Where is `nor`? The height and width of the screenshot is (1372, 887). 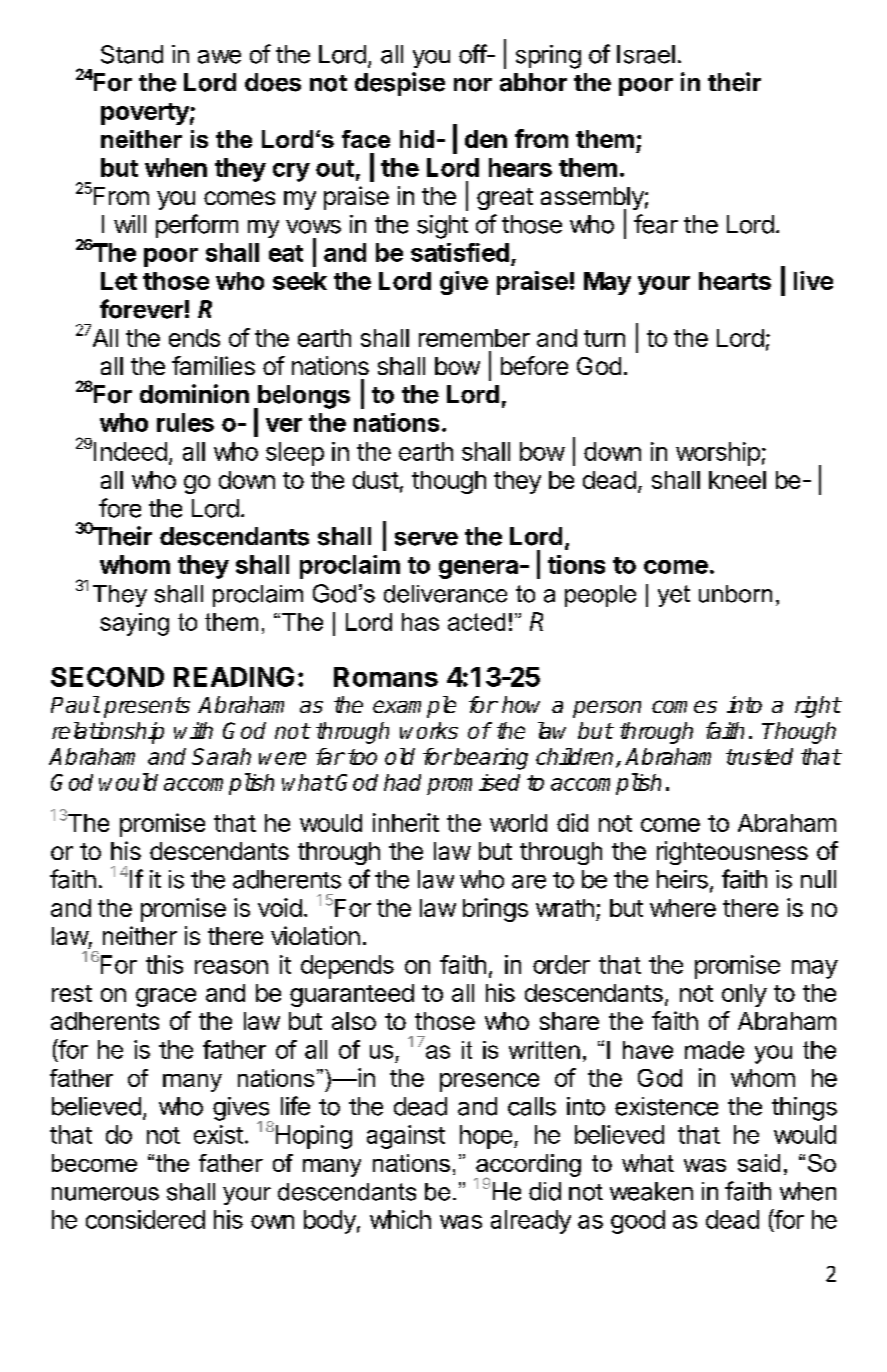 nor is located at coordinates (473, 85).
